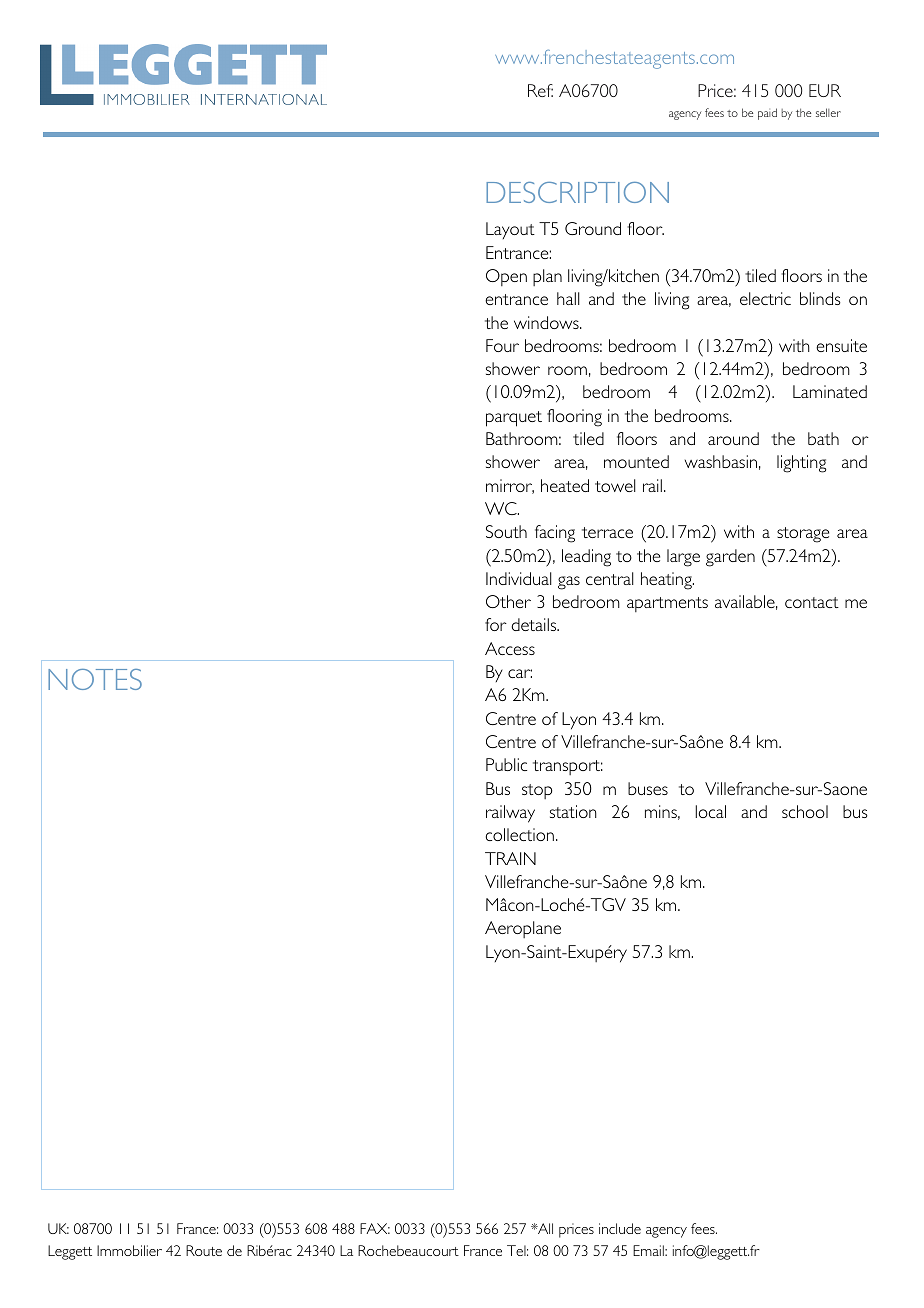  Describe the element at coordinates (520, 834) in the screenshot. I see `collection` at that location.
